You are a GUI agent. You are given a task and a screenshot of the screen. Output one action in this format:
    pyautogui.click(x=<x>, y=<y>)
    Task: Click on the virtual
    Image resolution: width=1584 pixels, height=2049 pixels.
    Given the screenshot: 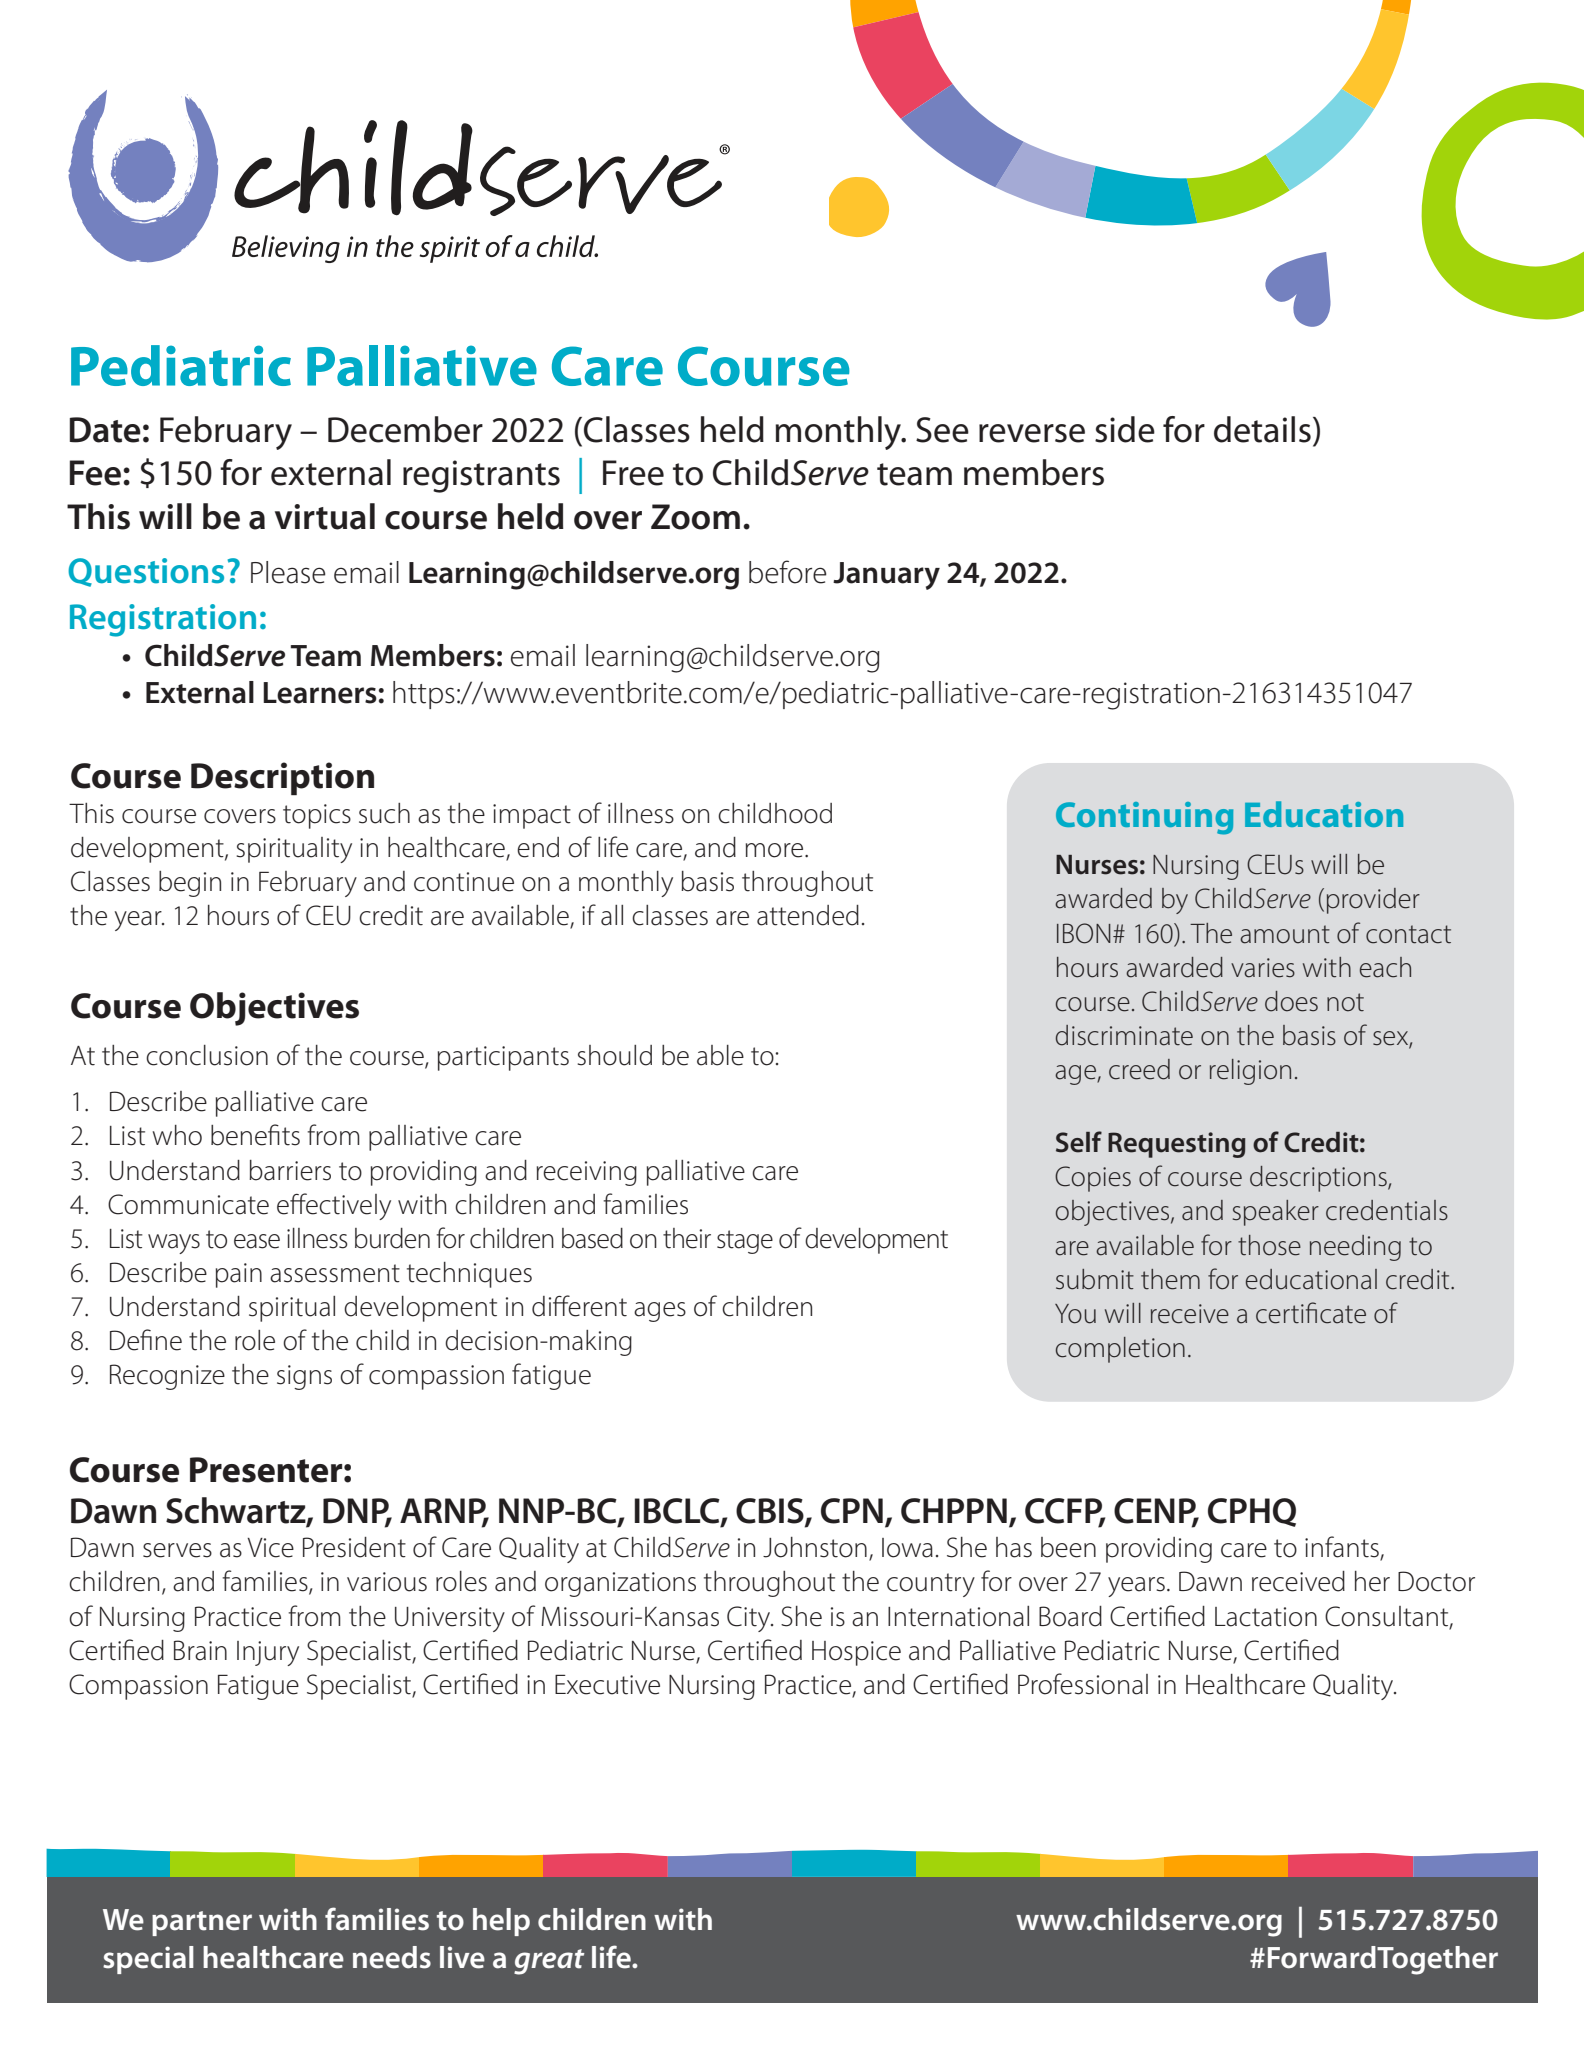 What is the action you would take?
    pyautogui.click(x=325, y=516)
